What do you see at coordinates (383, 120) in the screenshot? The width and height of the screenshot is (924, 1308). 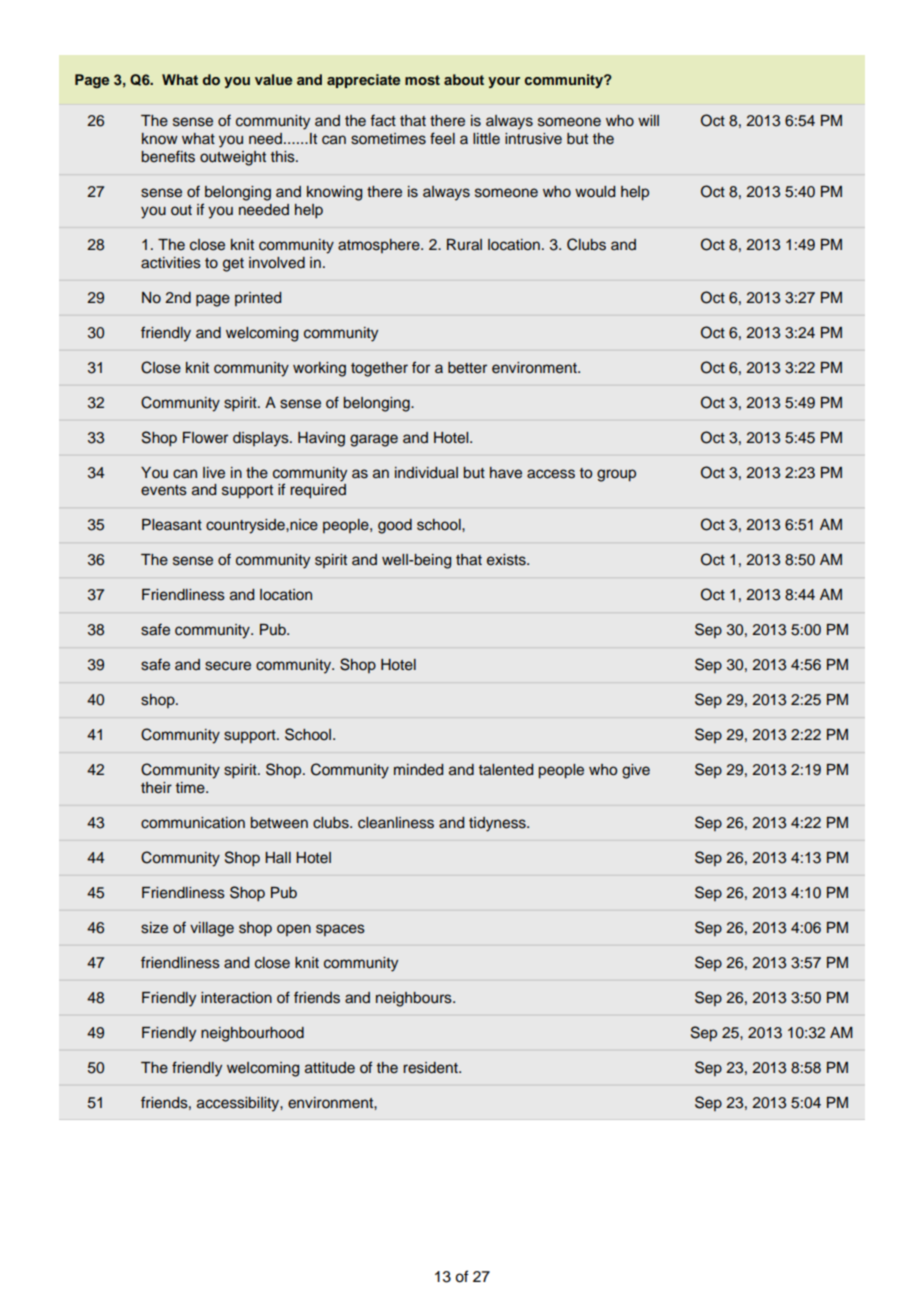 I see `fact` at bounding box center [383, 120].
